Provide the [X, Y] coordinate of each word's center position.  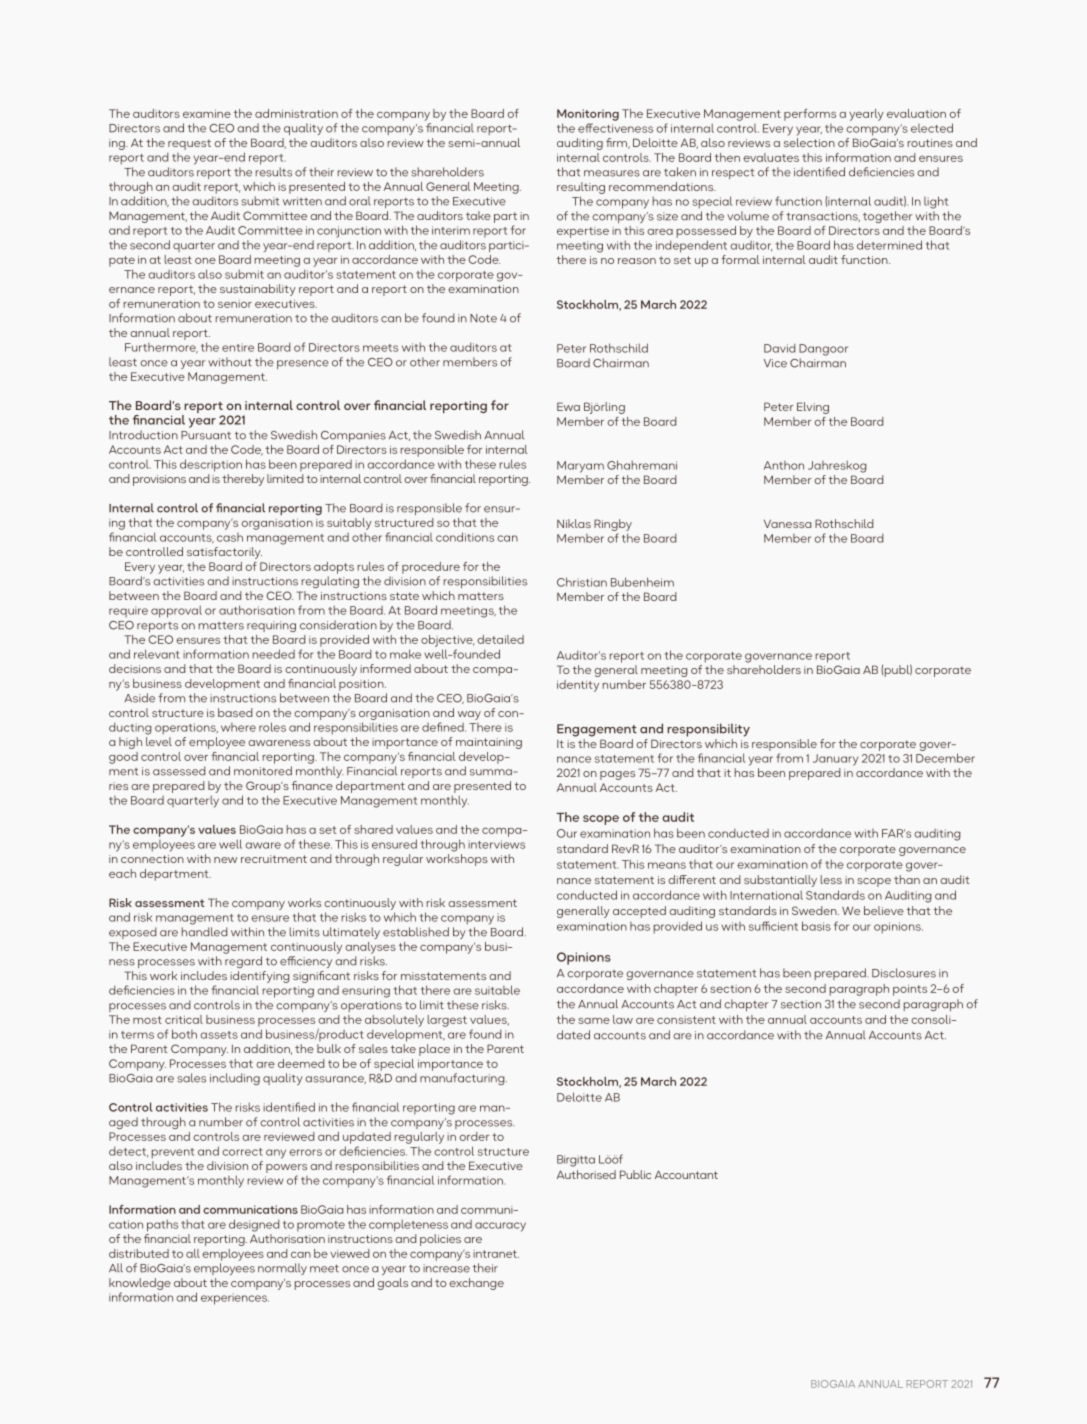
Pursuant [206, 435]
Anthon [784, 465]
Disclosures [904, 973]
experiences [235, 1299]
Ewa [568, 406]
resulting [581, 188]
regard [243, 962]
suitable [497, 990]
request [189, 144]
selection [809, 142]
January [835, 760]
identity [578, 686]
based [235, 712]
